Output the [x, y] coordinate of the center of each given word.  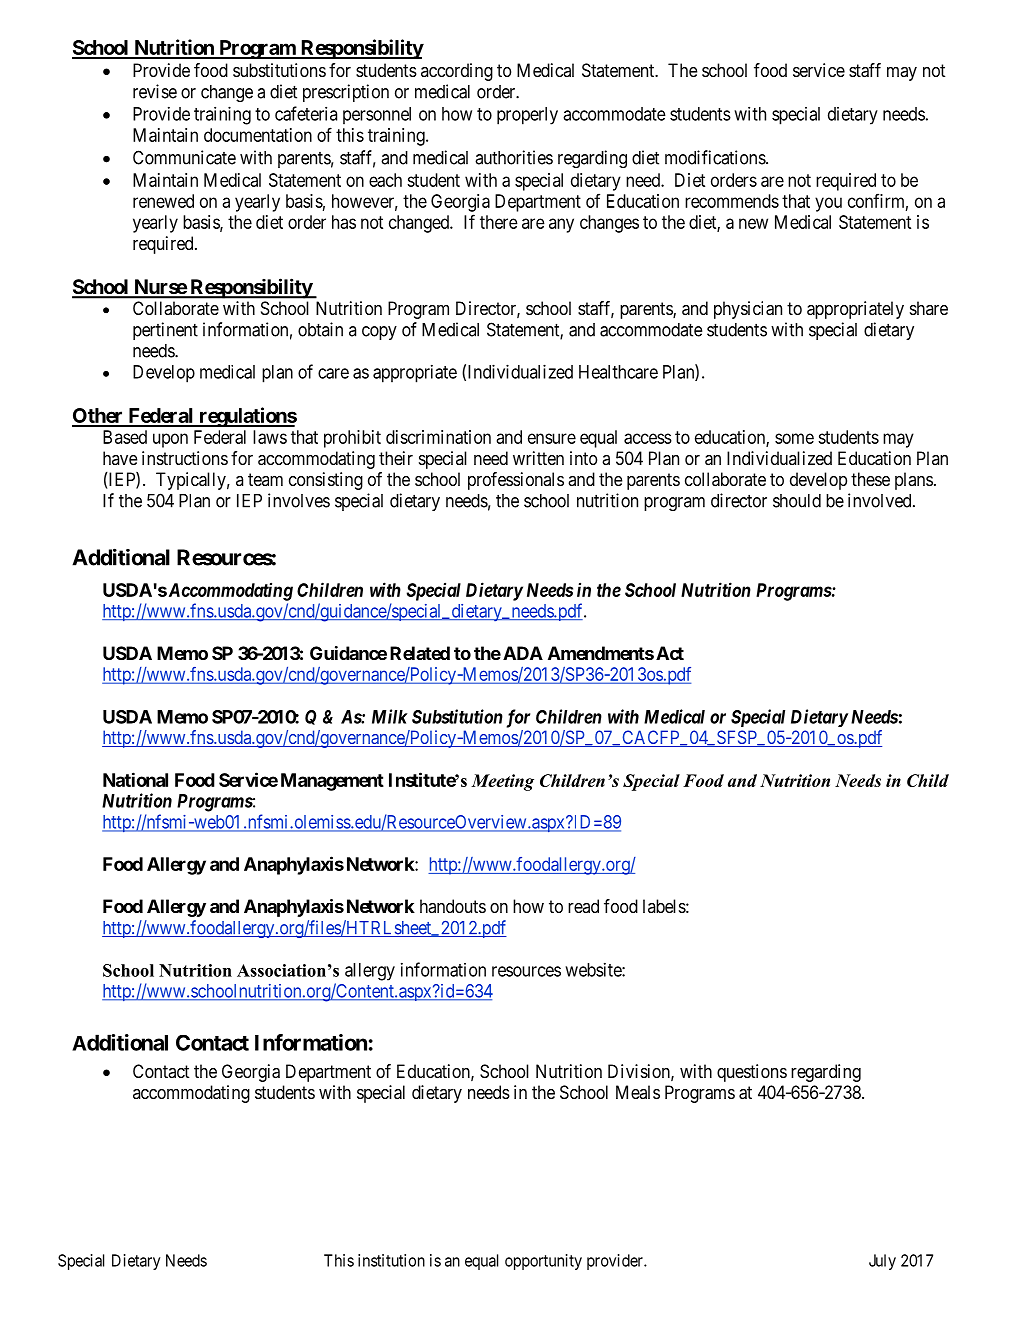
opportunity [543, 1262]
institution [391, 1260]
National [135, 779]
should [797, 501]
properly [527, 116]
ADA [523, 653]
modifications [716, 157]
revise [155, 91]
